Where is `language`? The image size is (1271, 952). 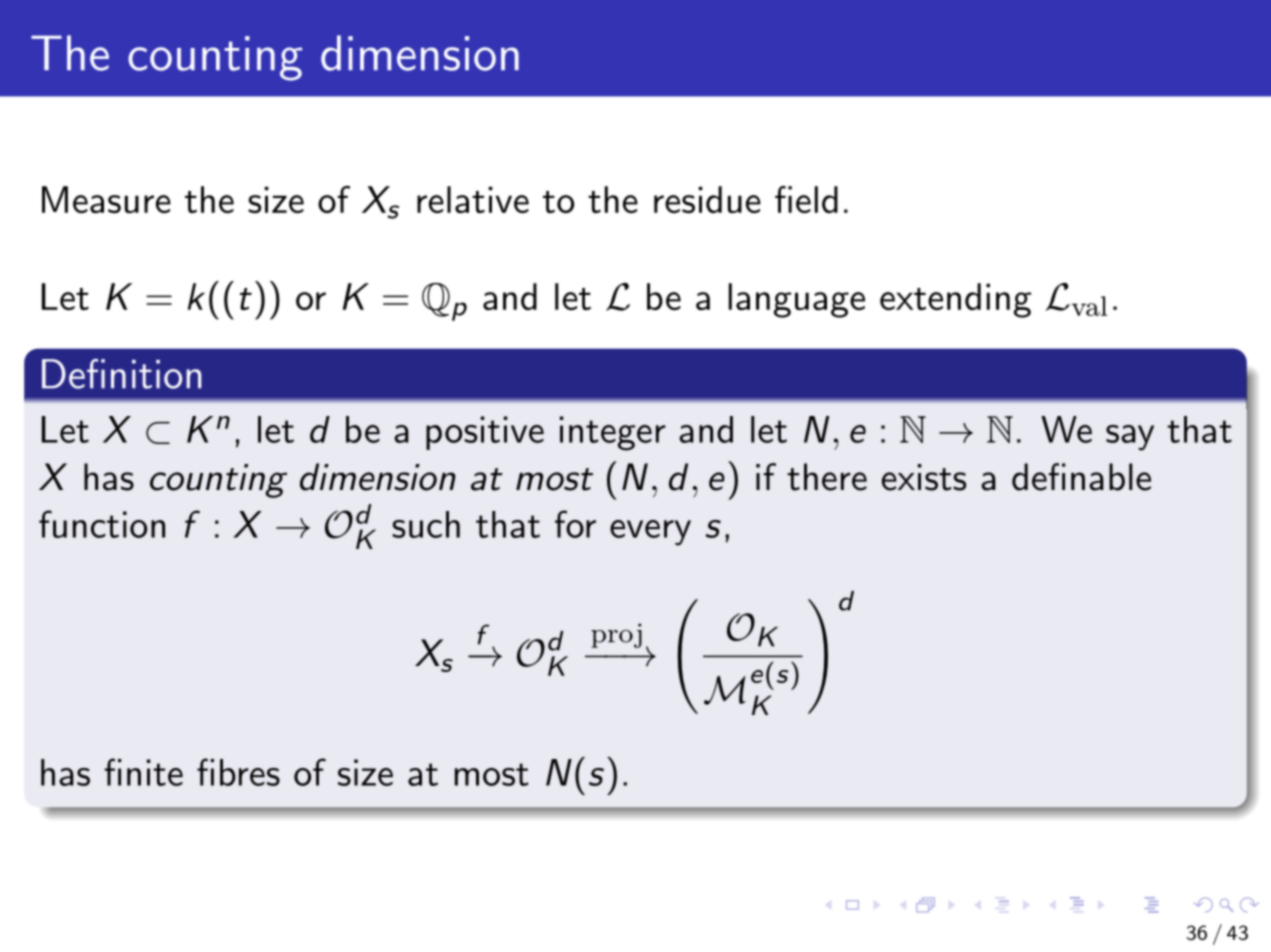
language is located at coordinates (797, 300).
